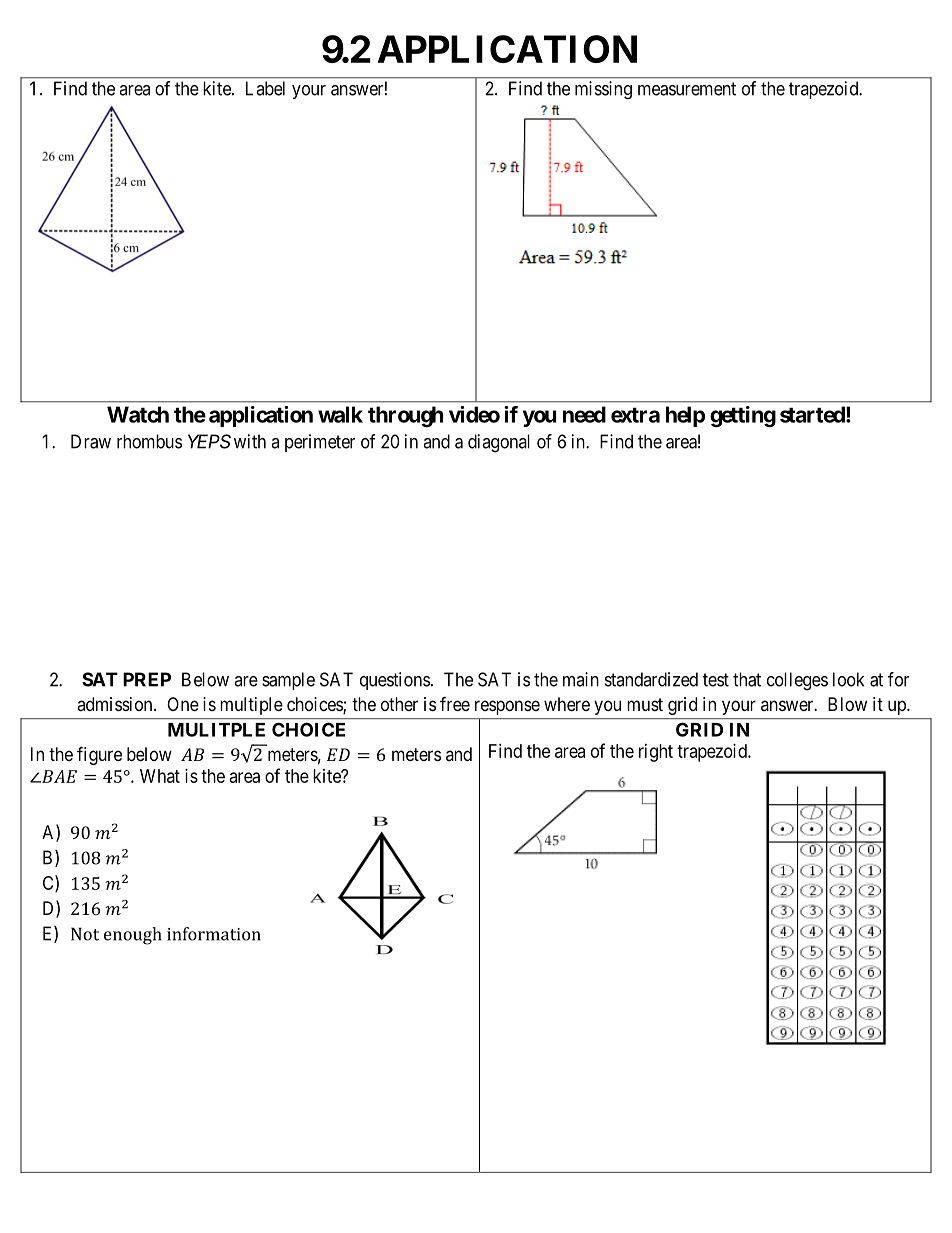 The height and width of the image is (1233, 952). Describe the element at coordinates (685, 416) in the image. I see `help` at that location.
